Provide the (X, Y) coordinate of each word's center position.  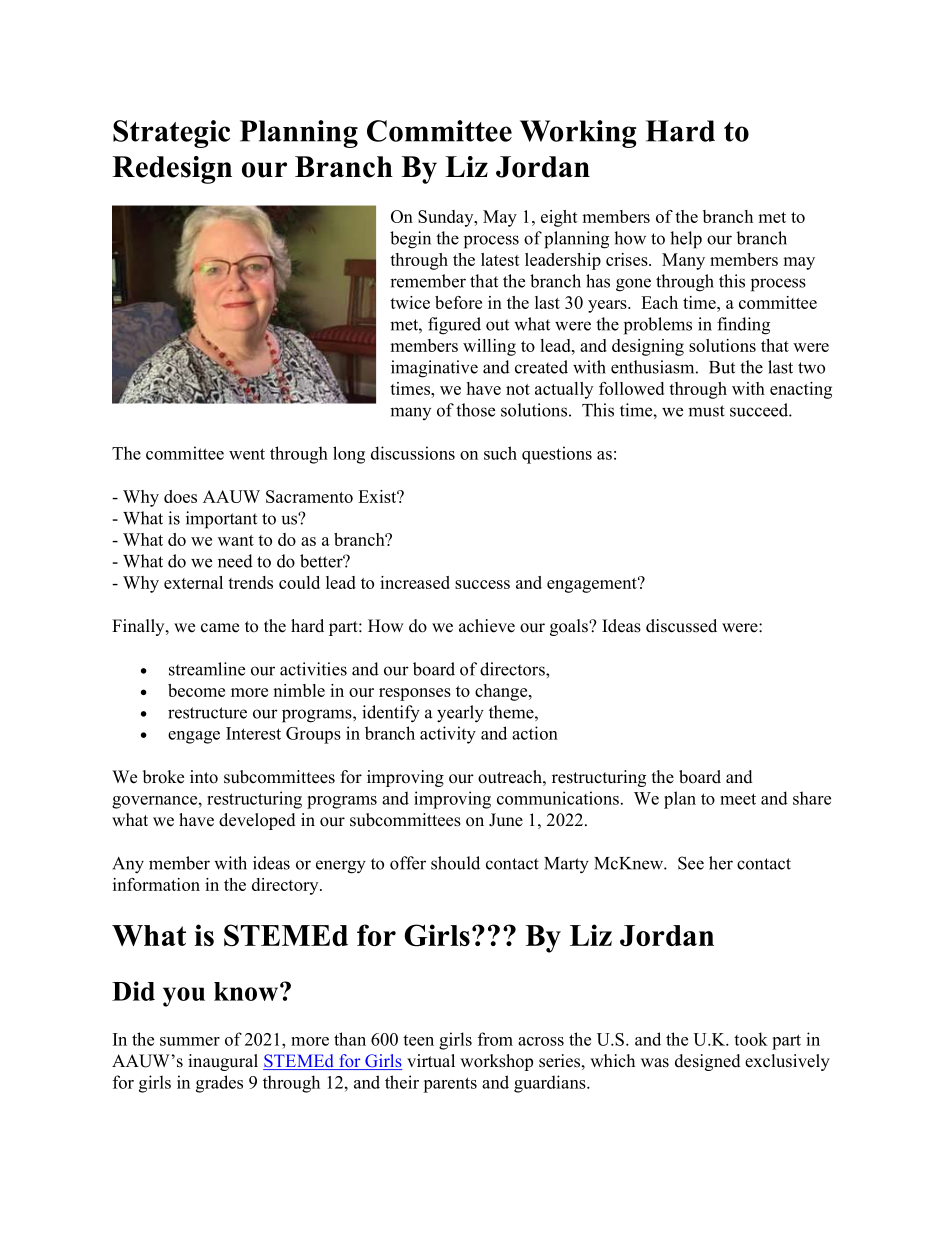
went (247, 454)
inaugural (223, 1062)
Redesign (172, 170)
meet (738, 799)
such (500, 453)
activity (448, 735)
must (706, 411)
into (204, 777)
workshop (496, 1062)
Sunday (447, 218)
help (686, 240)
